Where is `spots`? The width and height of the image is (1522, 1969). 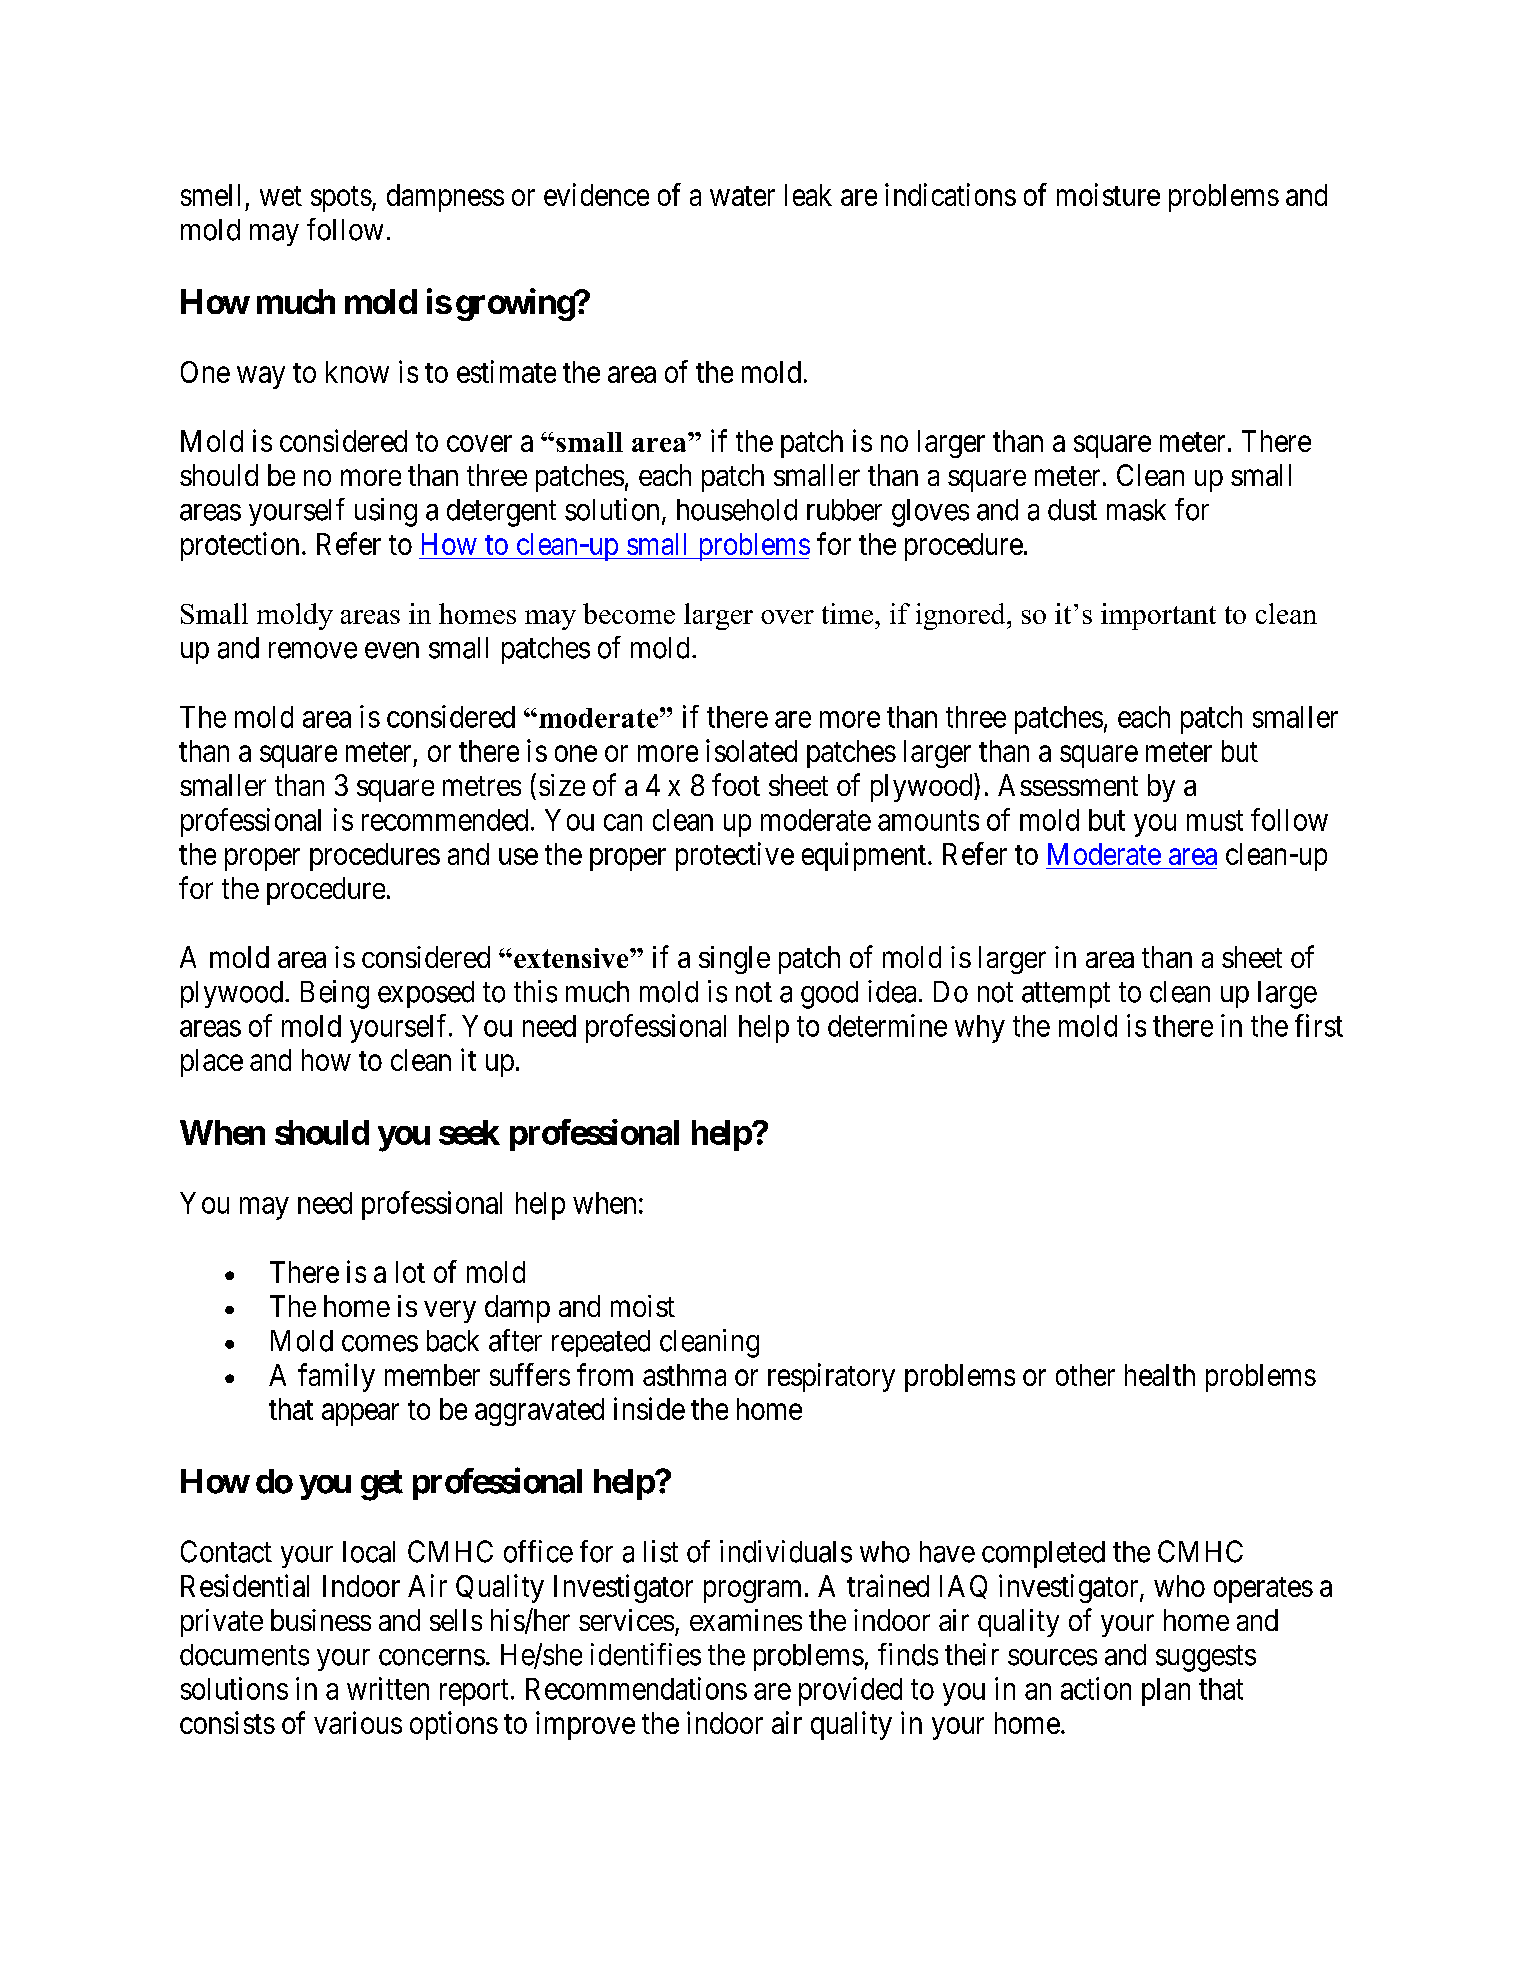 spots is located at coordinates (341, 199).
